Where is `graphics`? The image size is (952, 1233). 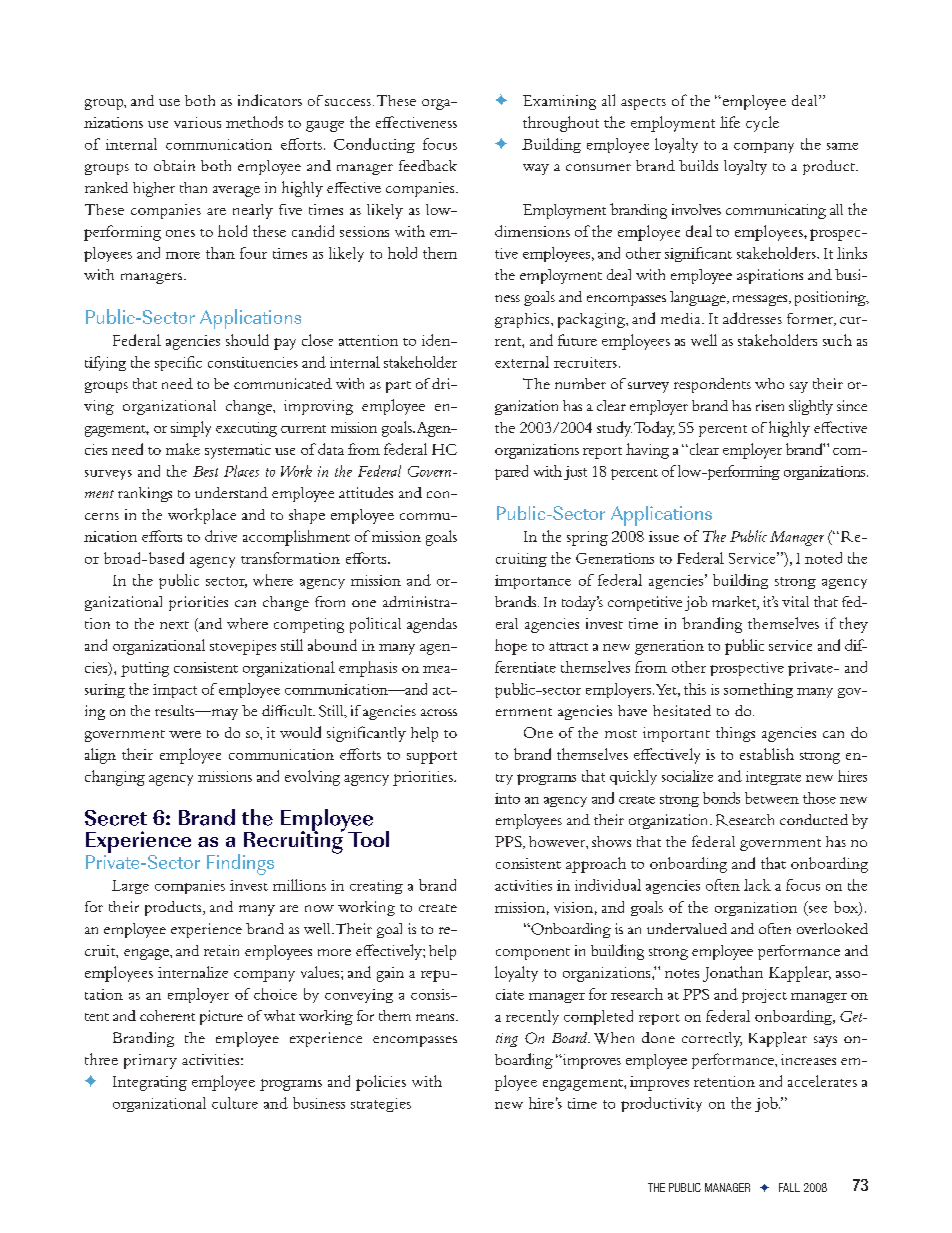
graphics is located at coordinates (523, 320).
